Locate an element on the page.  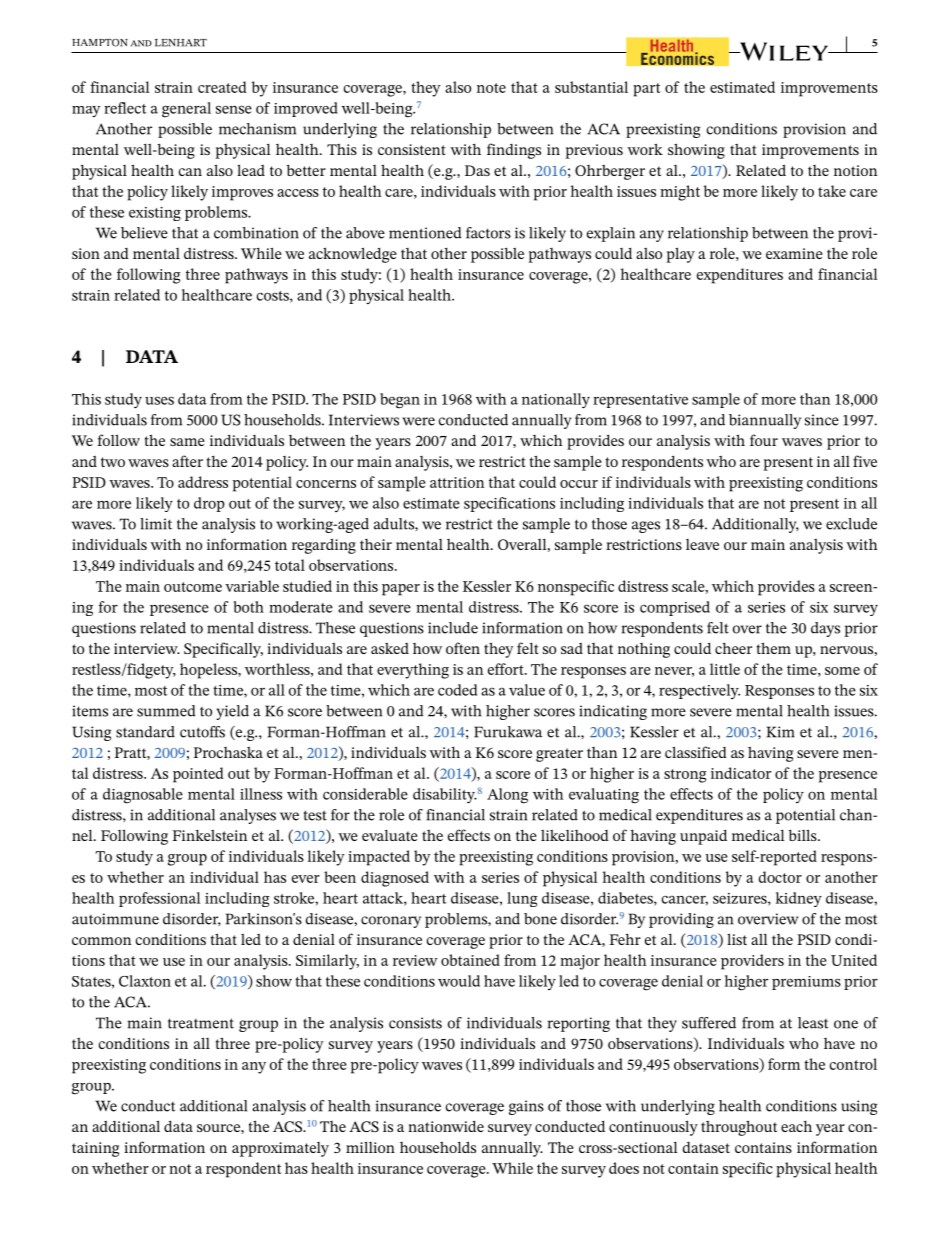
note is located at coordinates (491, 88).
